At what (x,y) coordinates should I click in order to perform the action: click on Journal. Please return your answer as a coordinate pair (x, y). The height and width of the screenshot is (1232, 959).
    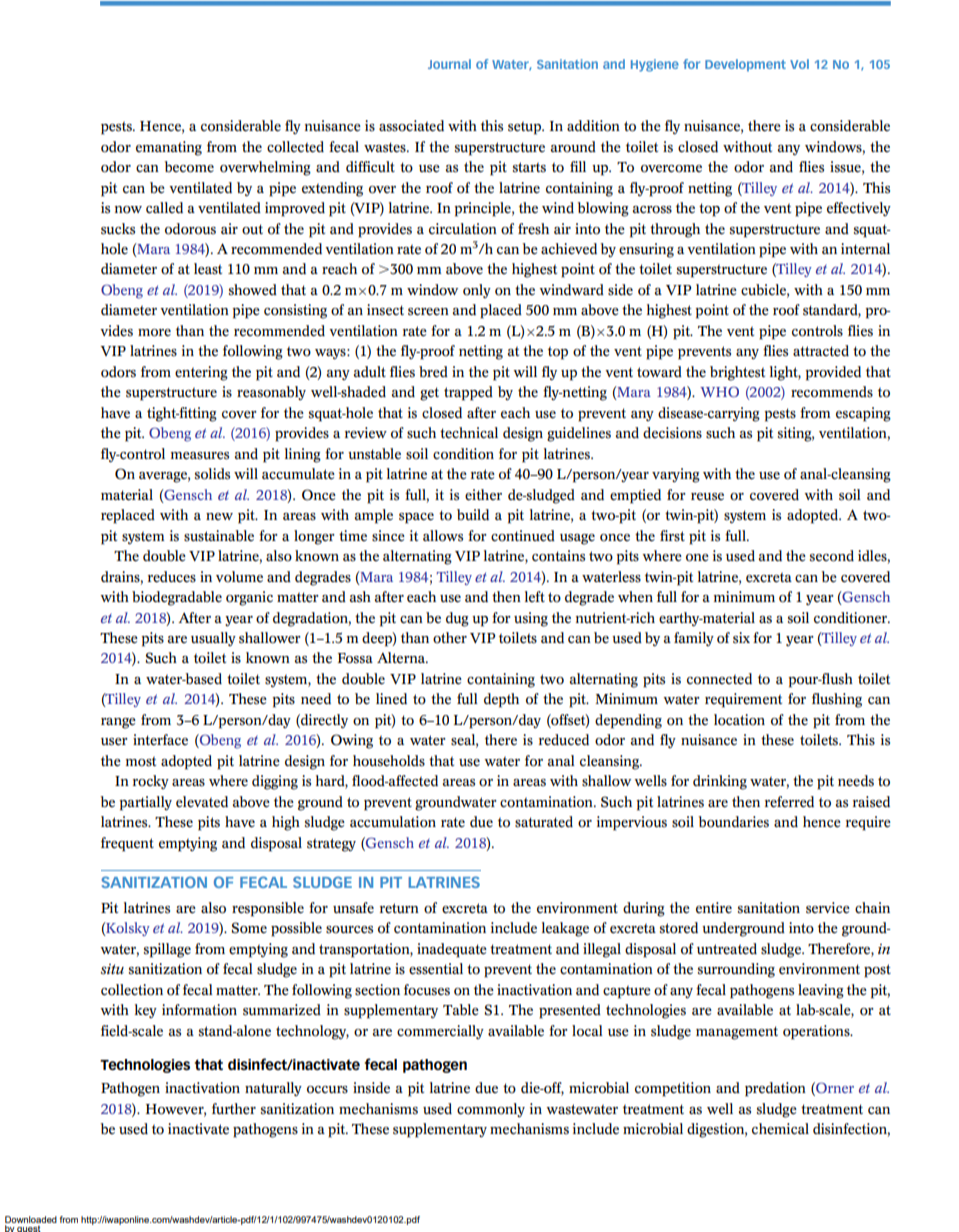
    Looking at the image, I should click on (449, 64).
